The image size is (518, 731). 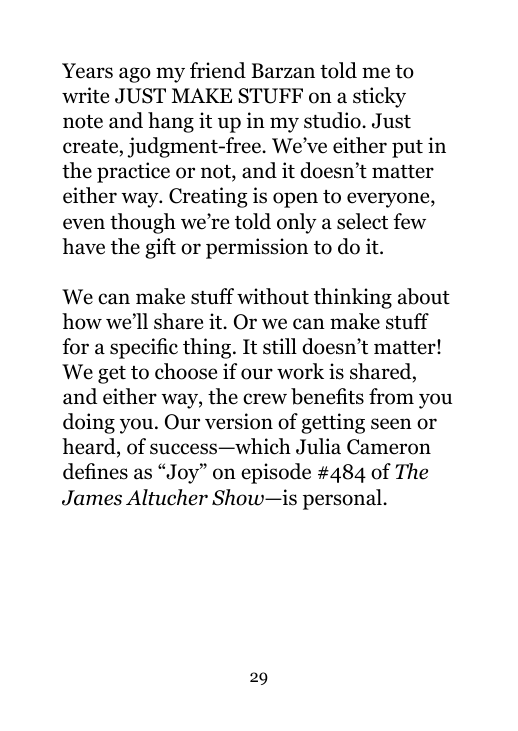 I want to click on James, so click(x=92, y=498).
